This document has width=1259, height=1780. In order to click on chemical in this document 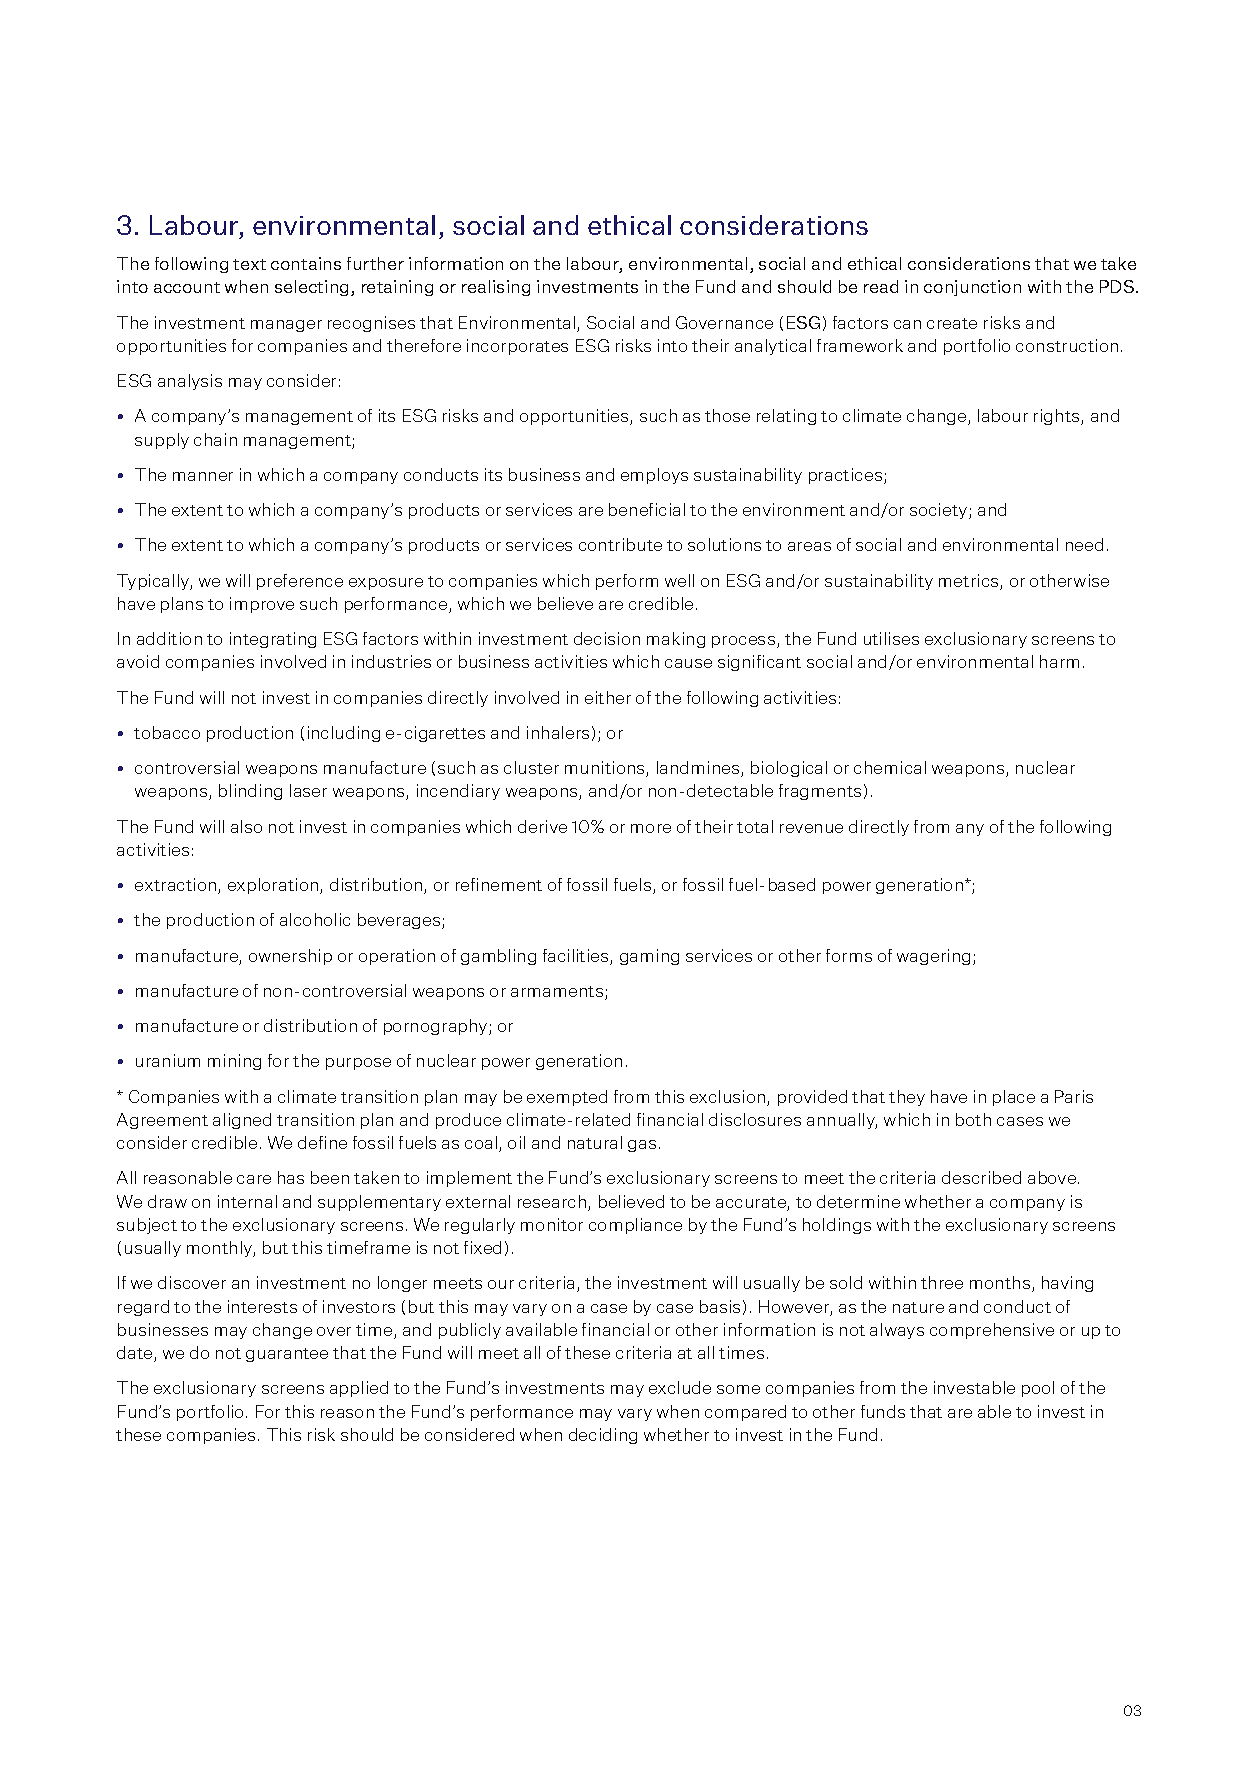, I will do `click(890, 767)`.
